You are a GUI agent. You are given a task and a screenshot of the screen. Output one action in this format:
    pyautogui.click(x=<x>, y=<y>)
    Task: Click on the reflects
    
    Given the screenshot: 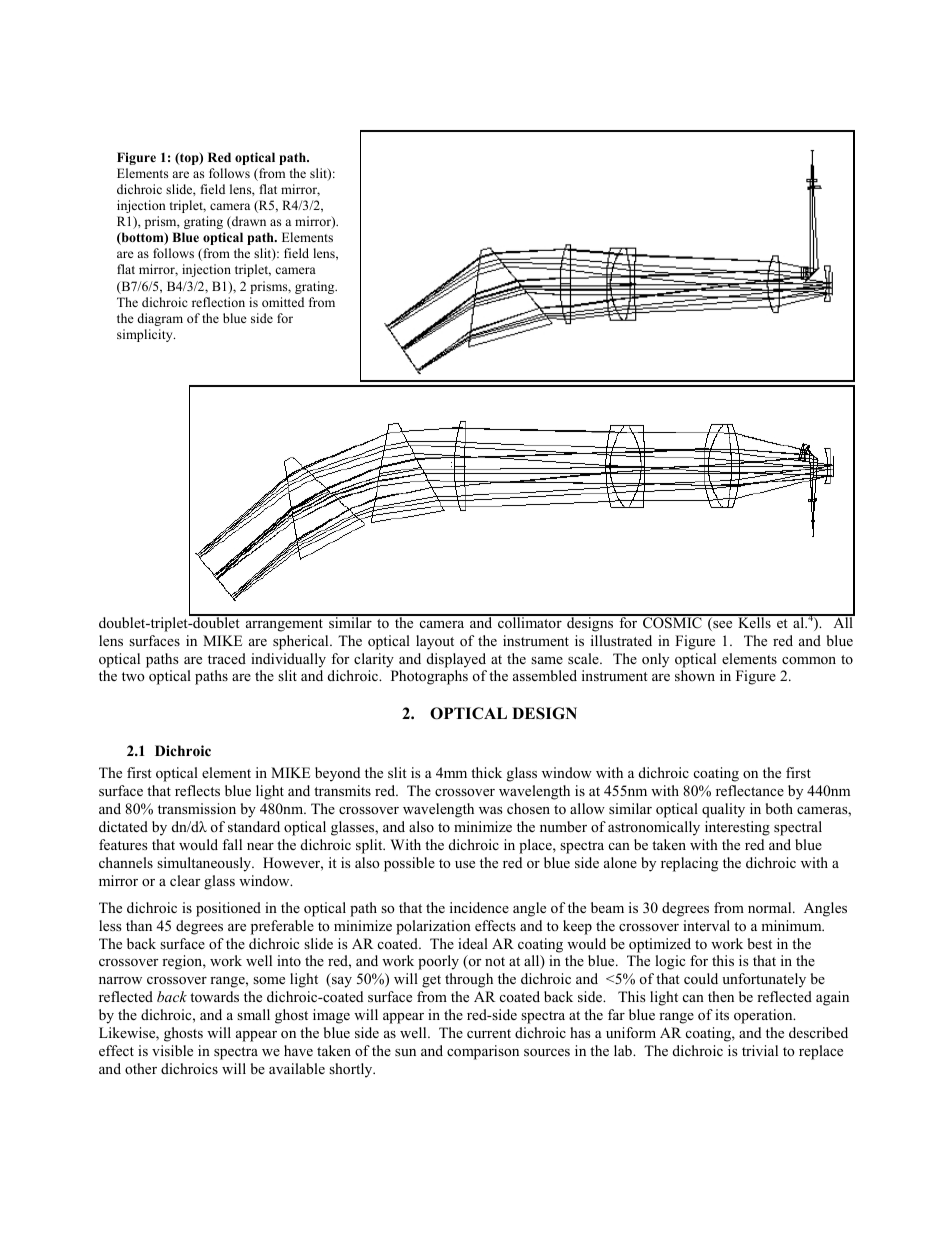 What is the action you would take?
    pyautogui.click(x=197, y=790)
